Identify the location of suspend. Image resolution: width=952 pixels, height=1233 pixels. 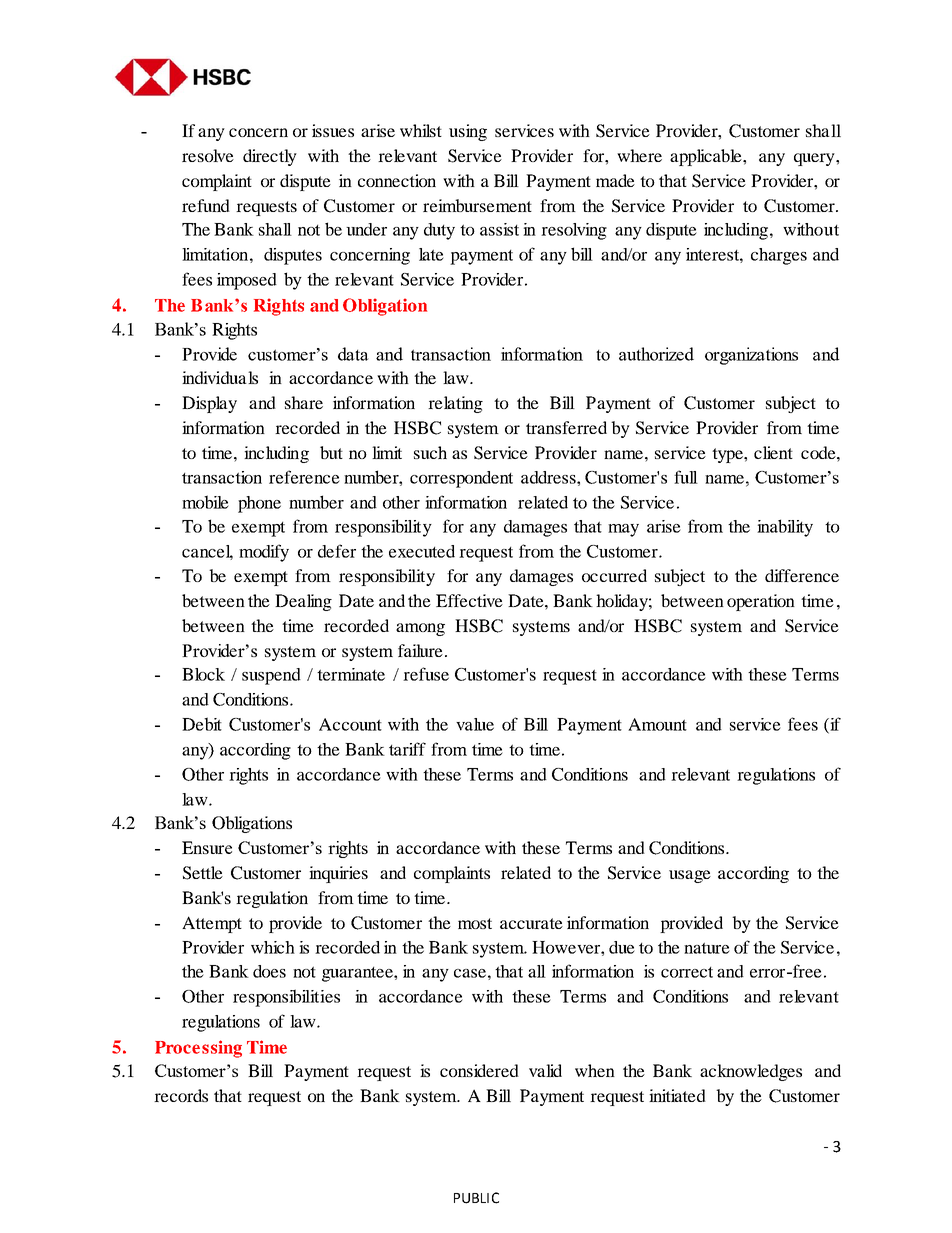
(271, 676).
